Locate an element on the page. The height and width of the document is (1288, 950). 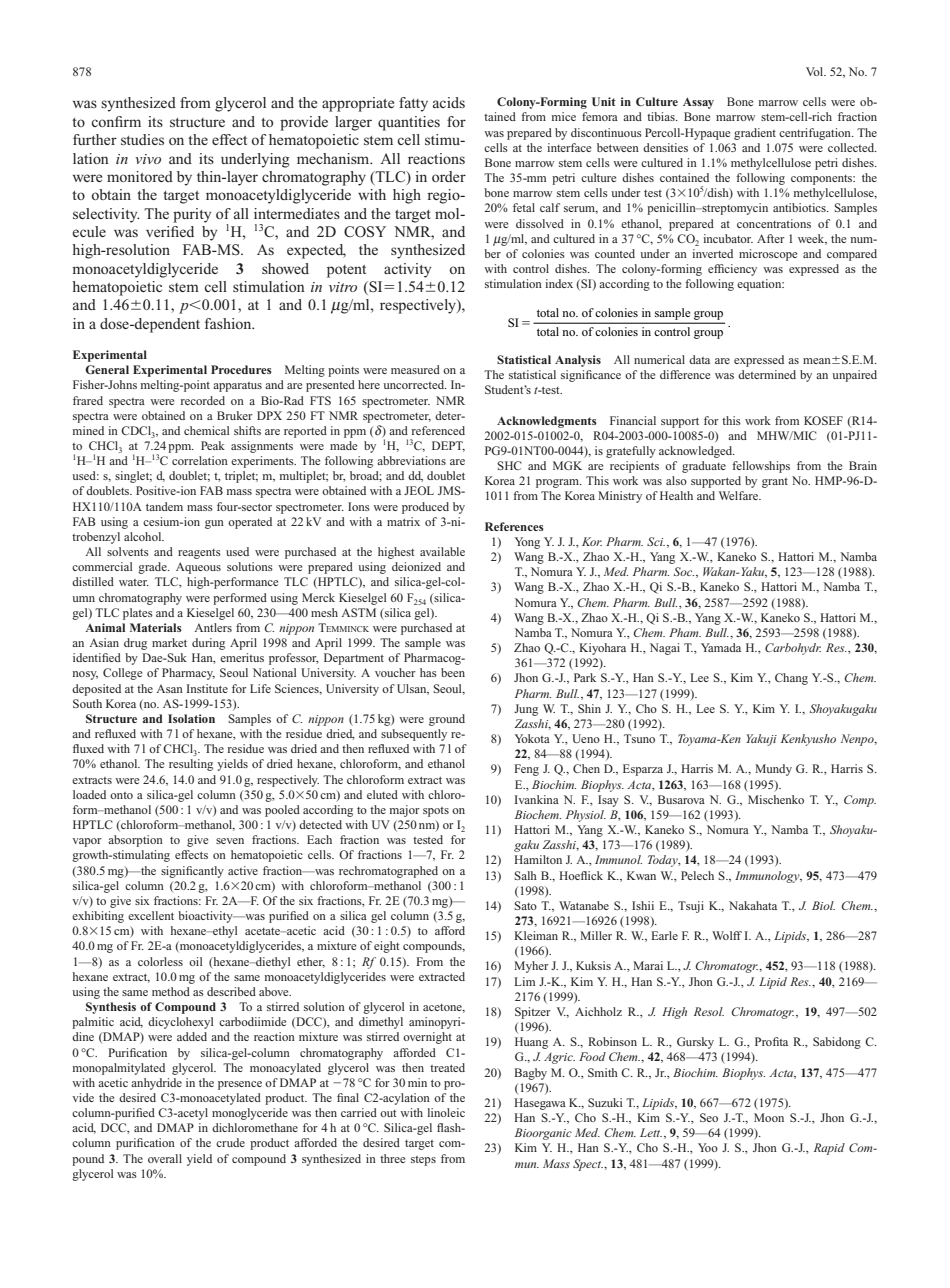
fatty is located at coordinates (413, 104).
